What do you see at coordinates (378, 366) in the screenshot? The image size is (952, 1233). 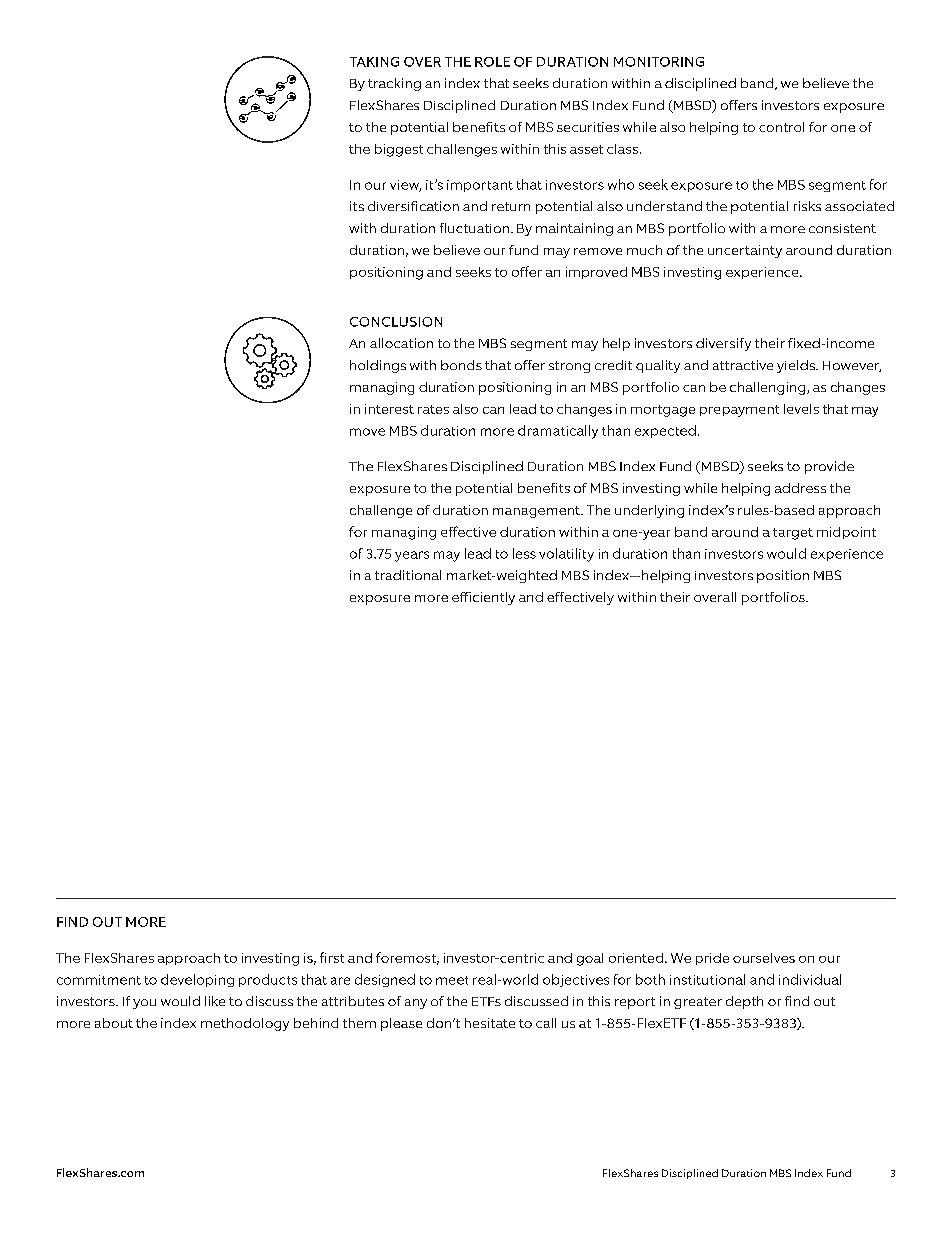 I see `holdings` at bounding box center [378, 366].
